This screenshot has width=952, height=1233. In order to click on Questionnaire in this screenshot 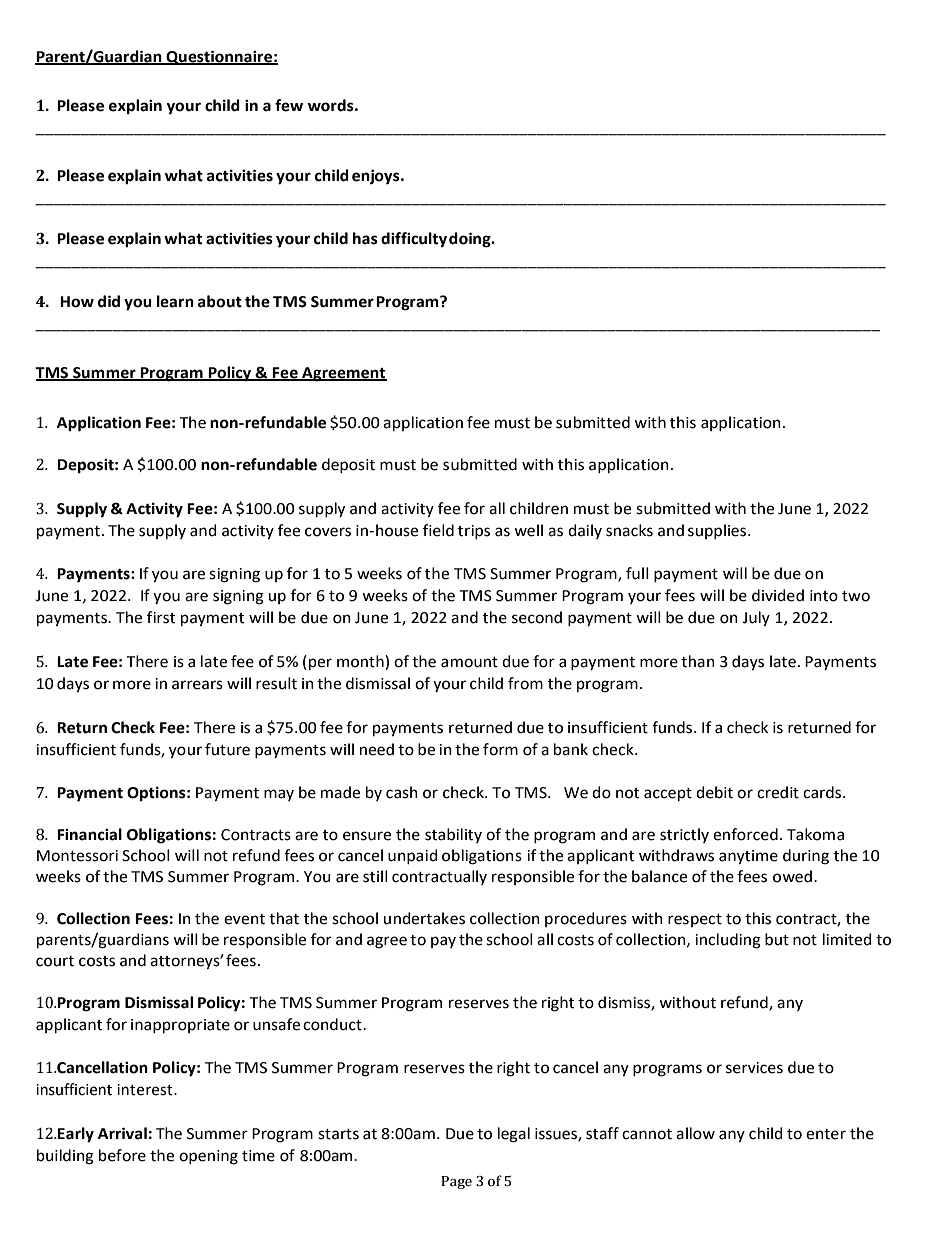, I will do `click(219, 57)`.
